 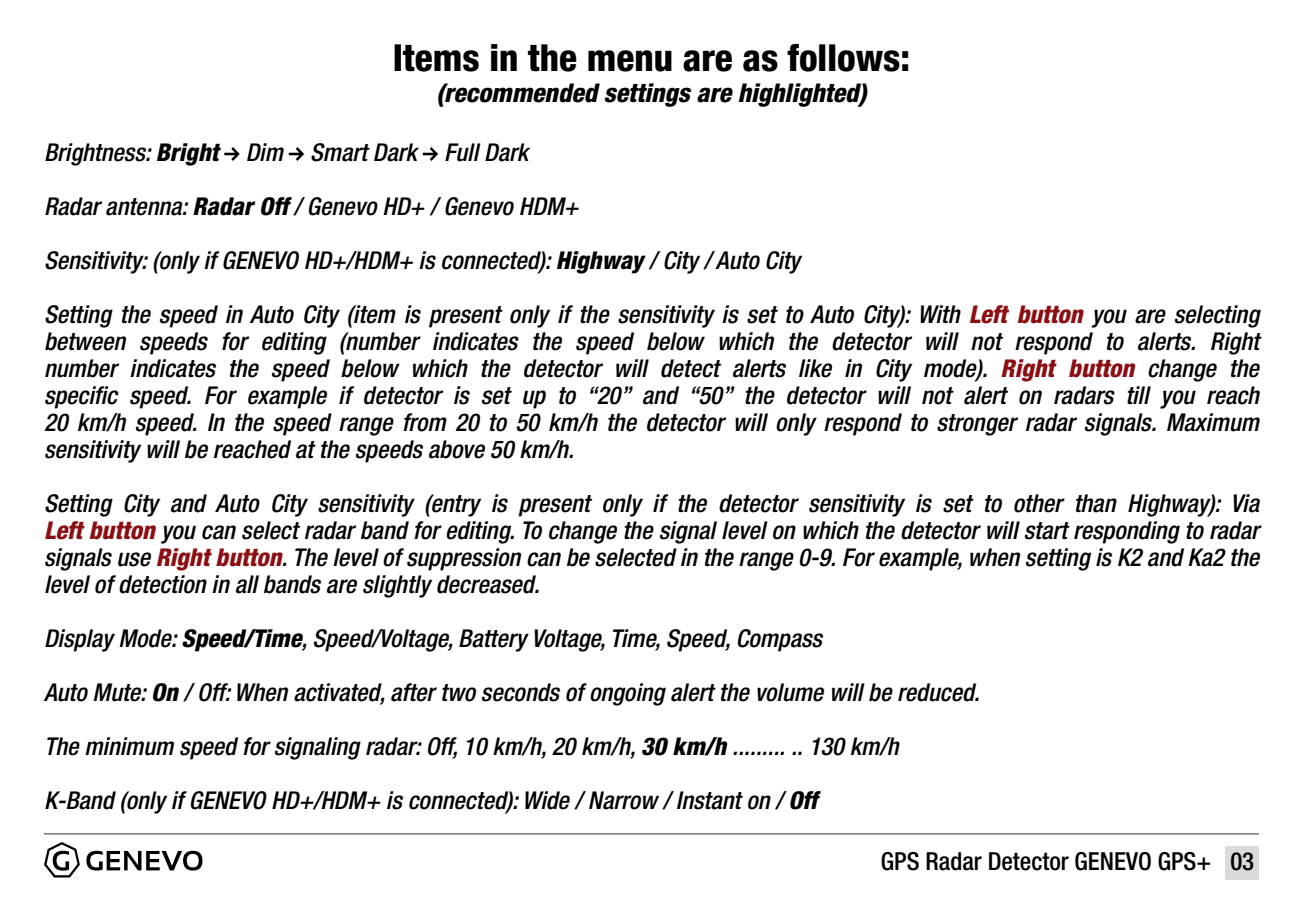 I want to click on follows, so click(x=843, y=58).
